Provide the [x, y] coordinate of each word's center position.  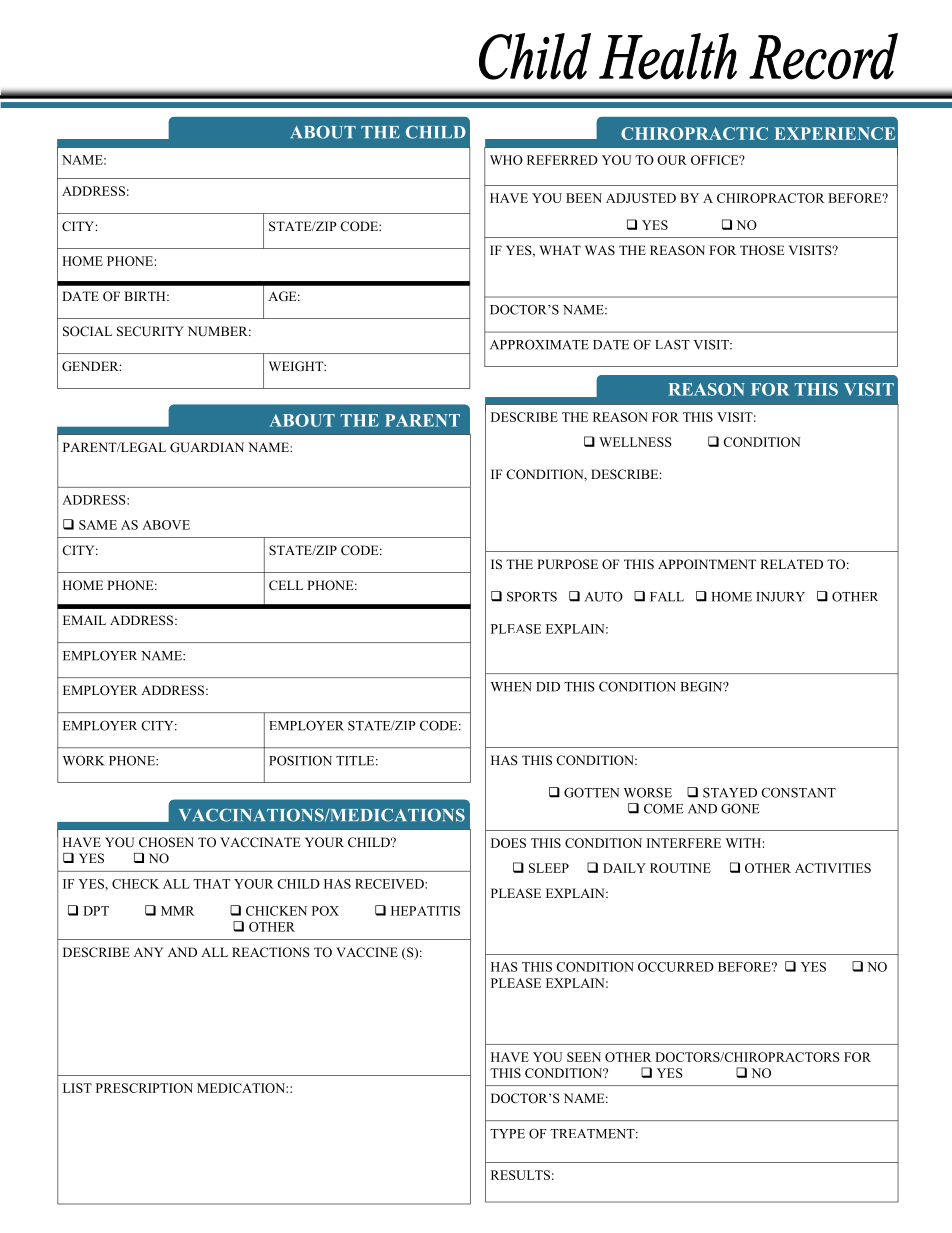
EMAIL [84, 620]
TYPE [507, 1134]
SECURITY [150, 331]
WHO [506, 160]
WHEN [511, 687]
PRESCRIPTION [144, 1088]
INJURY [780, 597]
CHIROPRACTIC [694, 133]
